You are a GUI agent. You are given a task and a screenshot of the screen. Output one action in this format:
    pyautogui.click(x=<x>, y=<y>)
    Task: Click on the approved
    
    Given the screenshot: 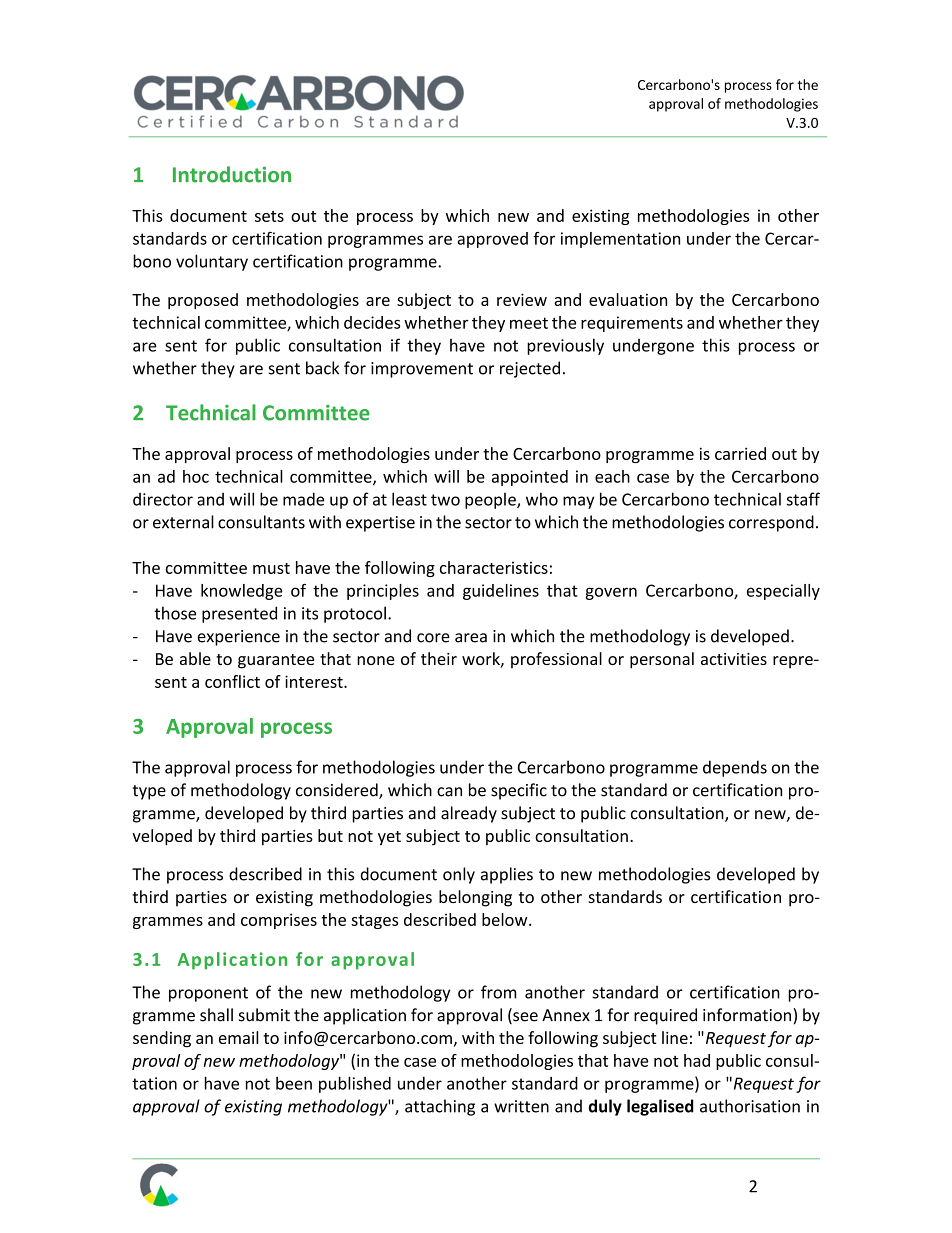 What is the action you would take?
    pyautogui.click(x=492, y=240)
